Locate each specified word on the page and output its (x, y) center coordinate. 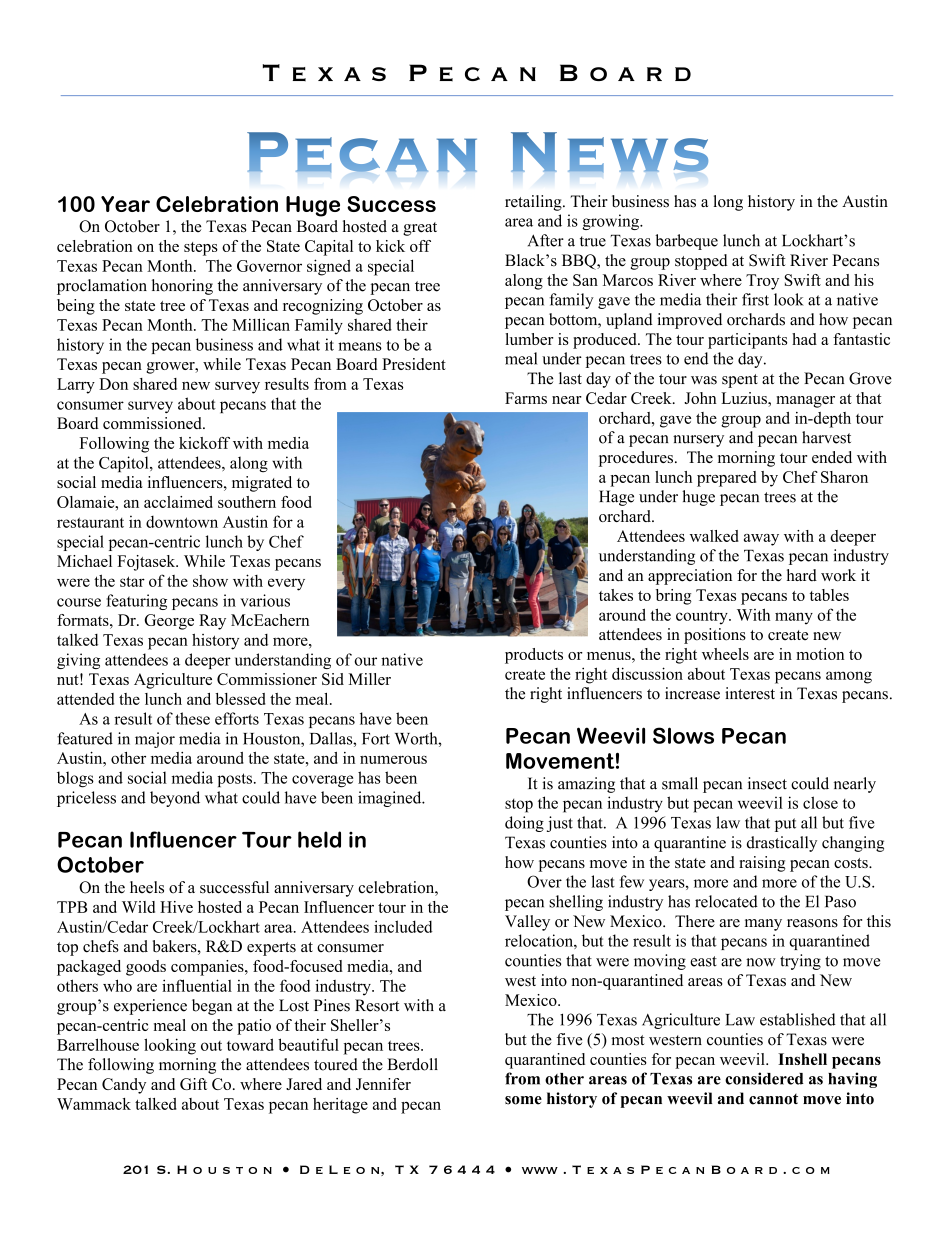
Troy (762, 282)
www (540, 1170)
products (534, 656)
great (420, 229)
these (192, 718)
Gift (193, 1084)
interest (750, 693)
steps (201, 249)
